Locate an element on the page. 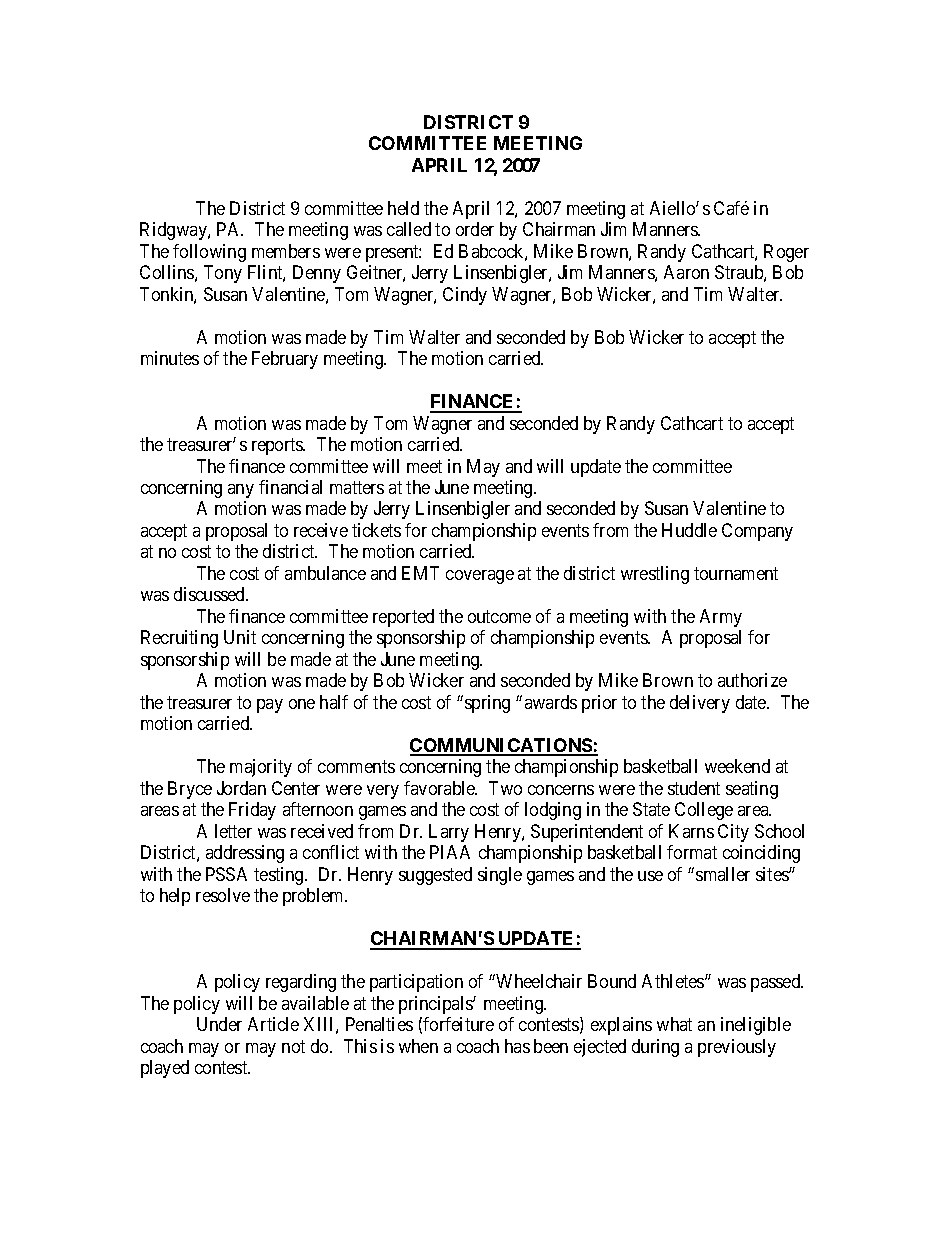  coverage is located at coordinates (480, 577).
